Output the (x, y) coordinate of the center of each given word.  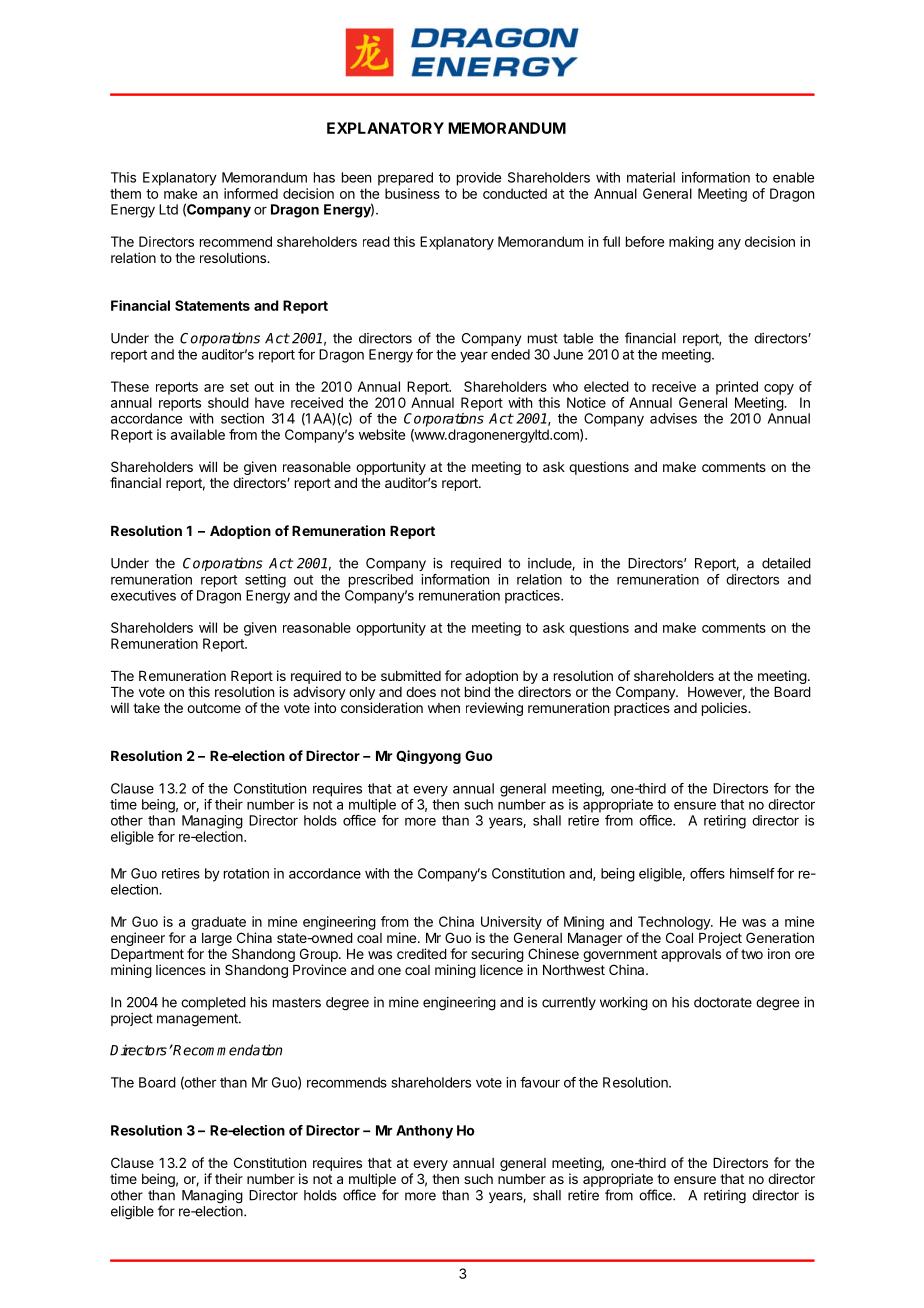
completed (213, 1003)
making (691, 243)
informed (251, 193)
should (228, 402)
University (511, 923)
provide (479, 179)
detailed (786, 563)
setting (265, 581)
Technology (675, 923)
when (444, 708)
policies (725, 709)
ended (510, 354)
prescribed (381, 581)
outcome (214, 708)
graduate (218, 923)
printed (737, 388)
